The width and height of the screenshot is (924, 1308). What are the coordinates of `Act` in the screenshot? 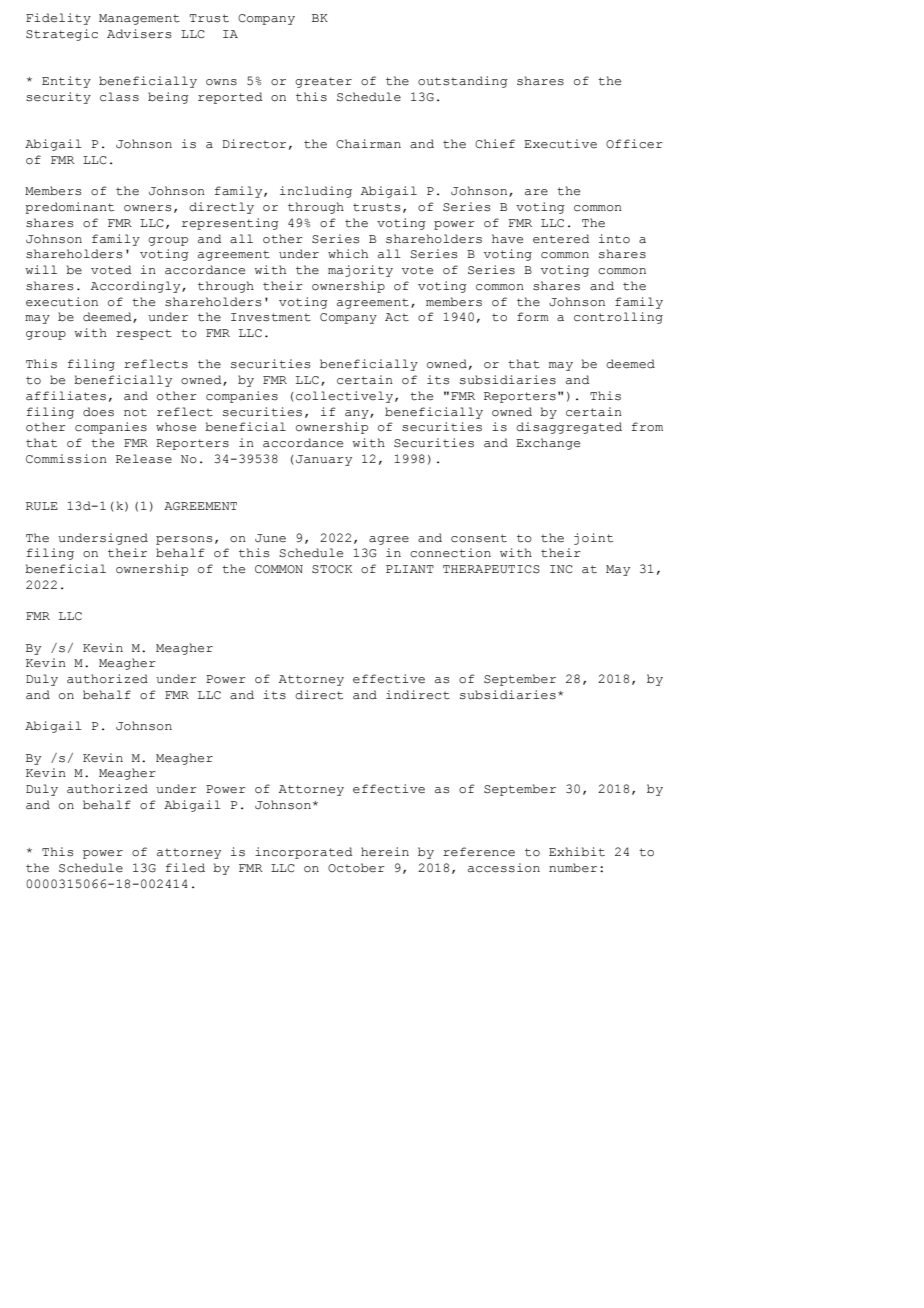 It's located at (397, 317).
